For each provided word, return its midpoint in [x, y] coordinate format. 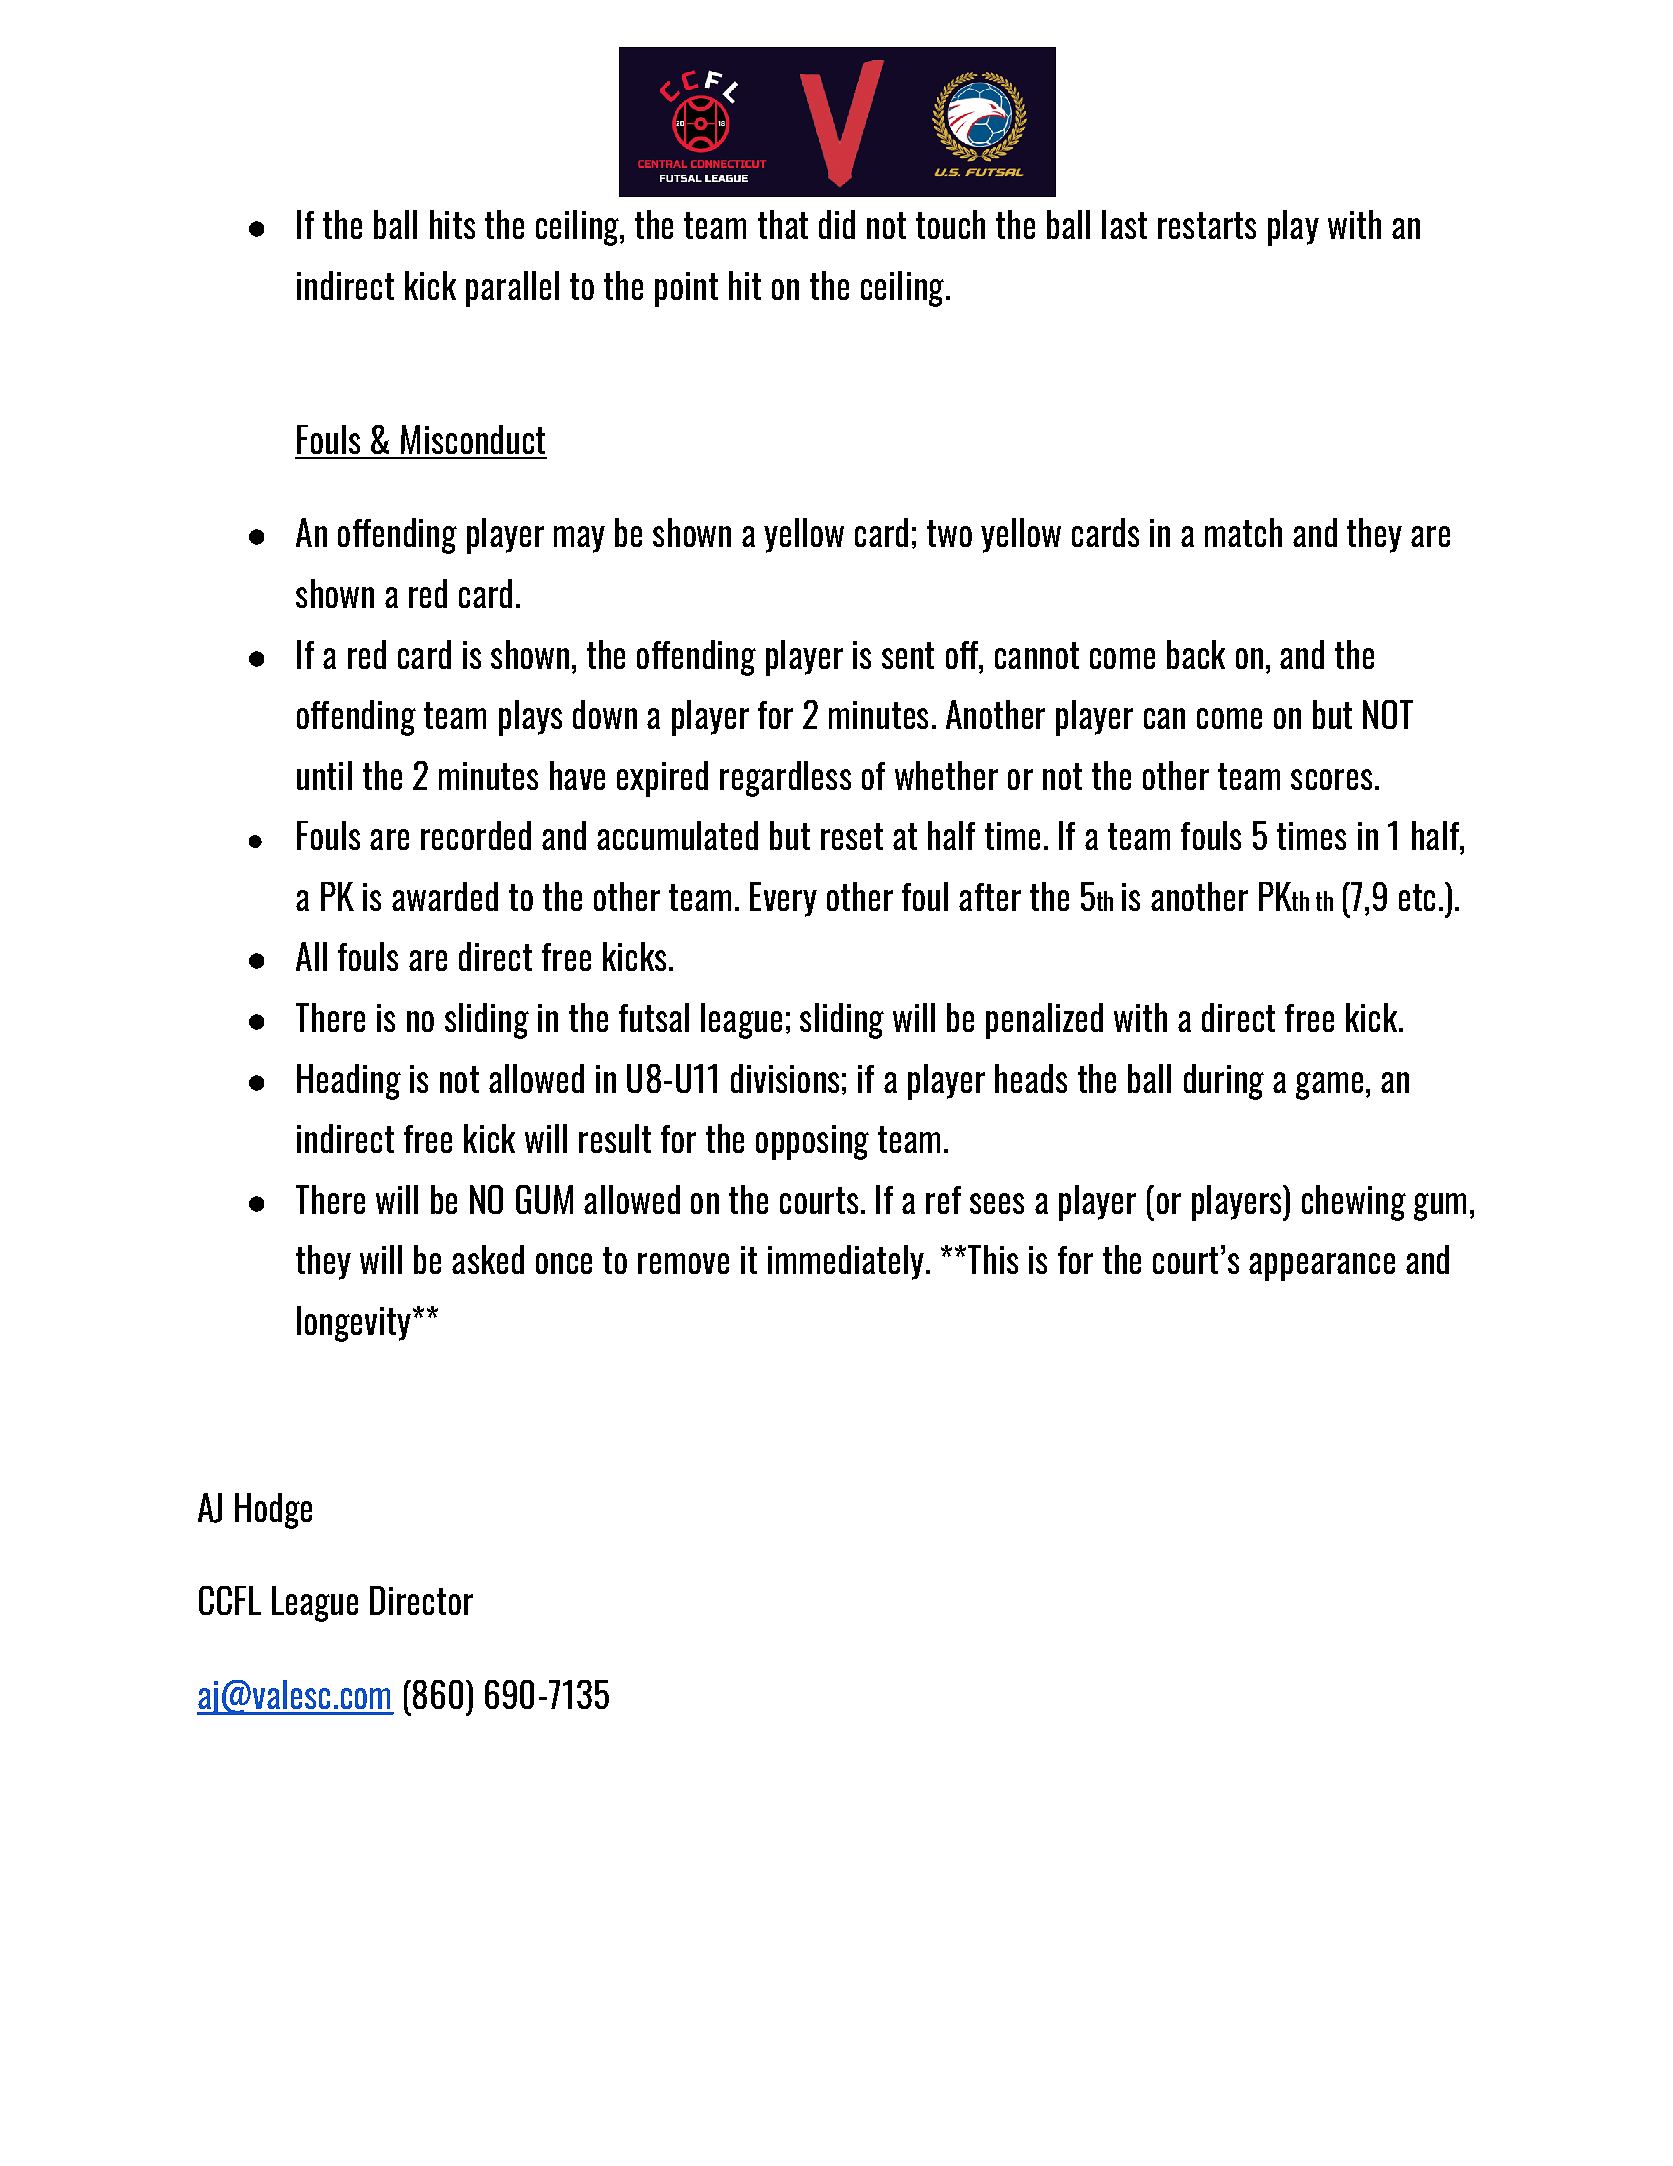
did [837, 224]
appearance [1322, 1267]
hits [452, 224]
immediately [846, 1262]
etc [1417, 897]
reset [852, 836]
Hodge [273, 1511]
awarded [445, 896]
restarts [1207, 225]
